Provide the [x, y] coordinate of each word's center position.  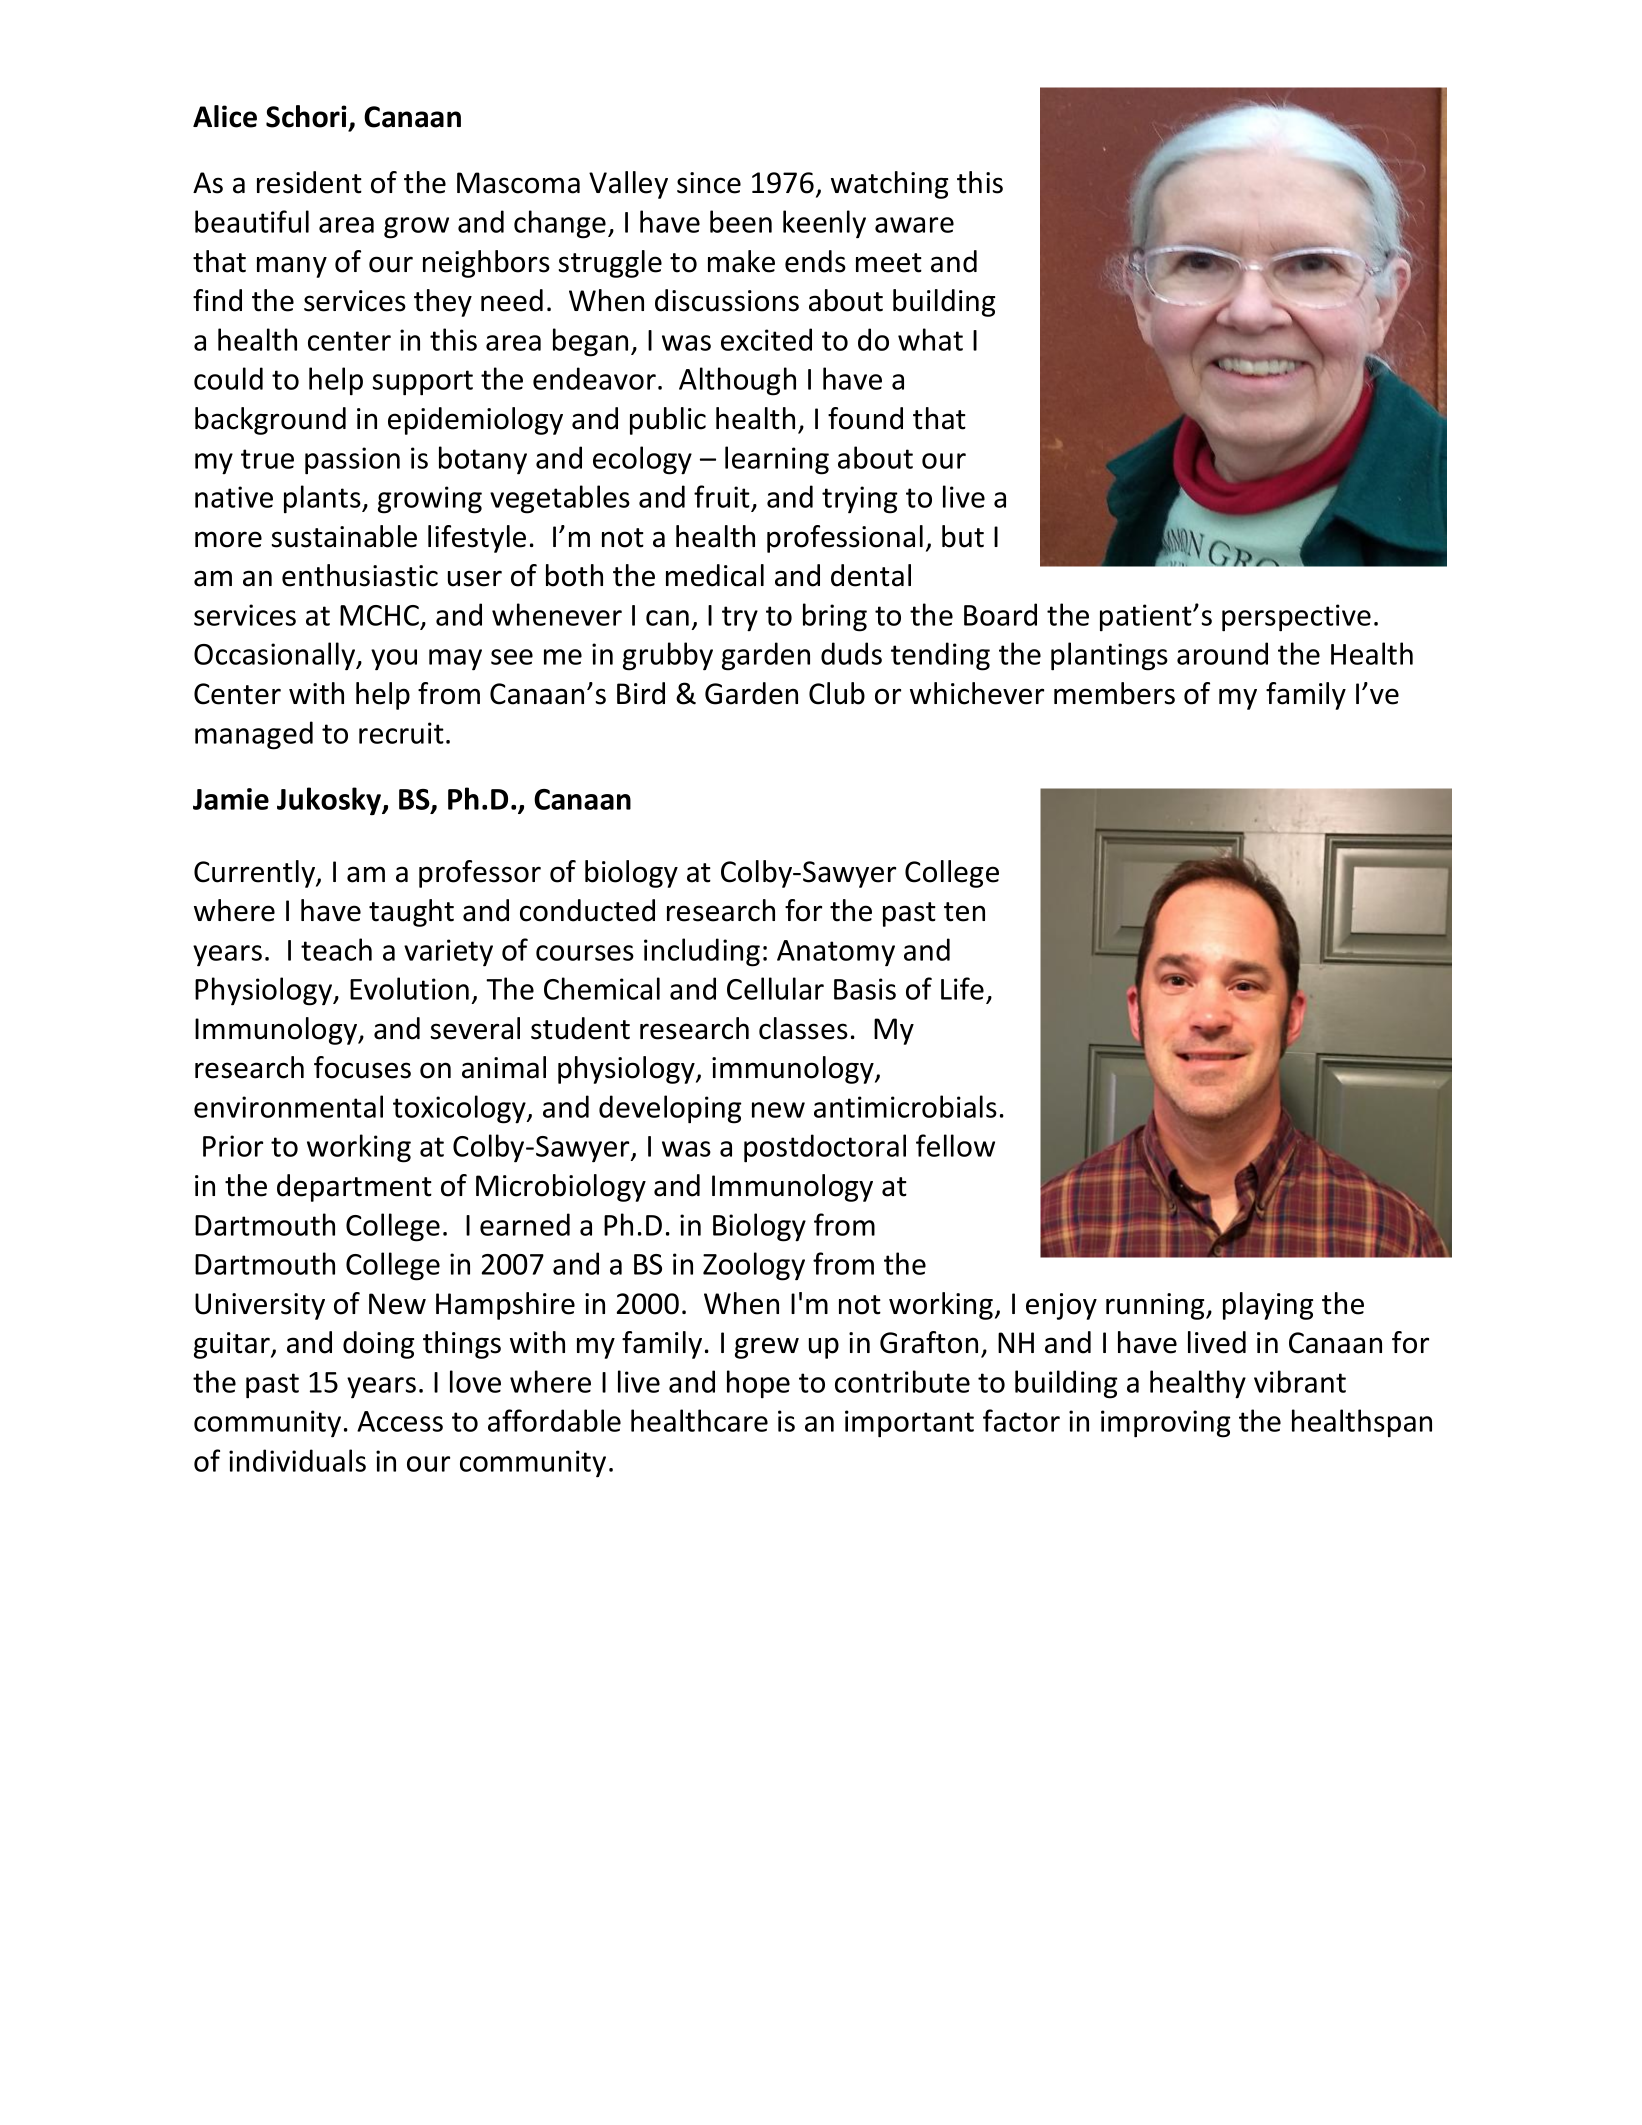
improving [1166, 1424]
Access [400, 1421]
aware [914, 225]
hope [758, 1384]
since [709, 183]
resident [309, 182]
